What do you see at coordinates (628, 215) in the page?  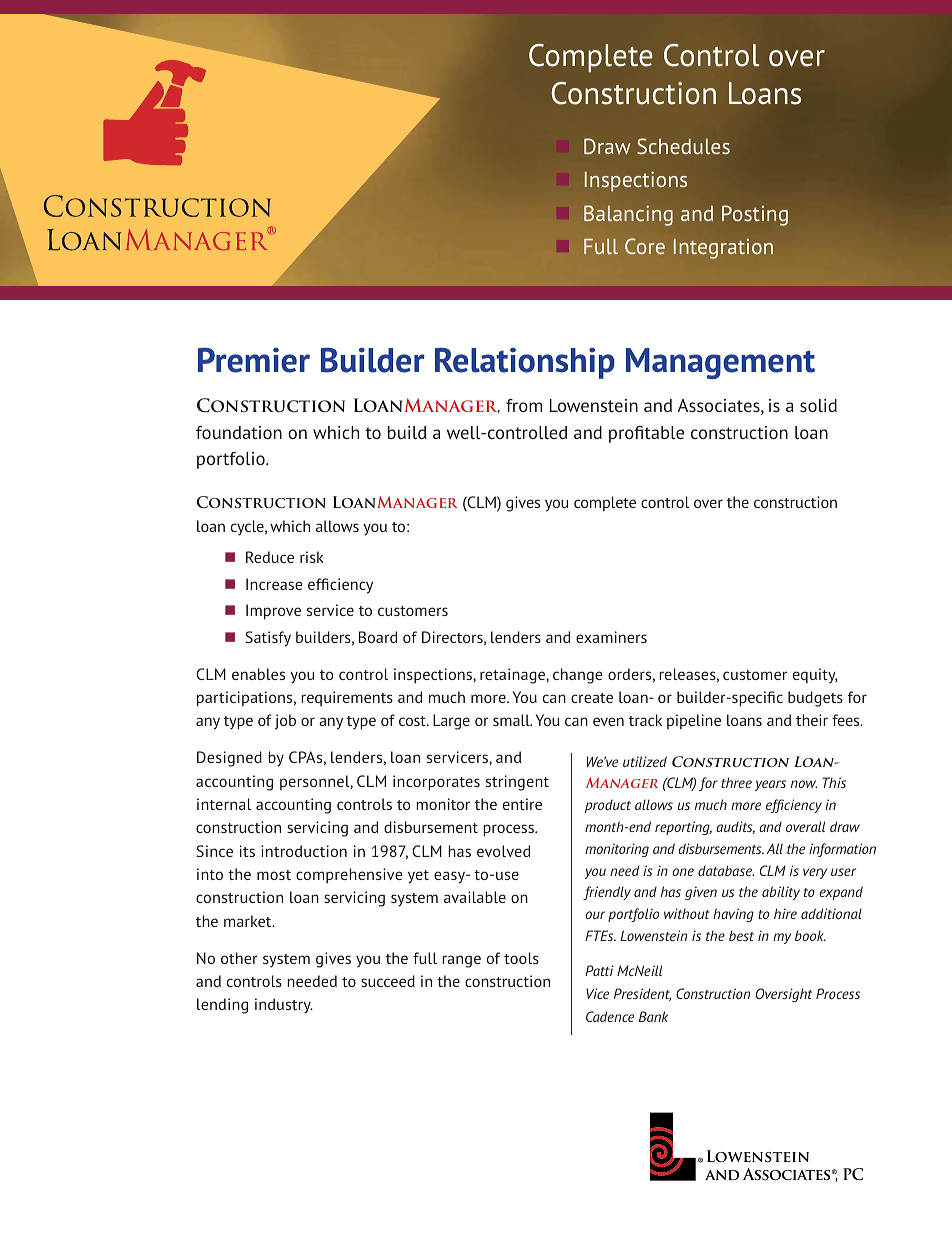 I see `Balancing` at bounding box center [628, 215].
